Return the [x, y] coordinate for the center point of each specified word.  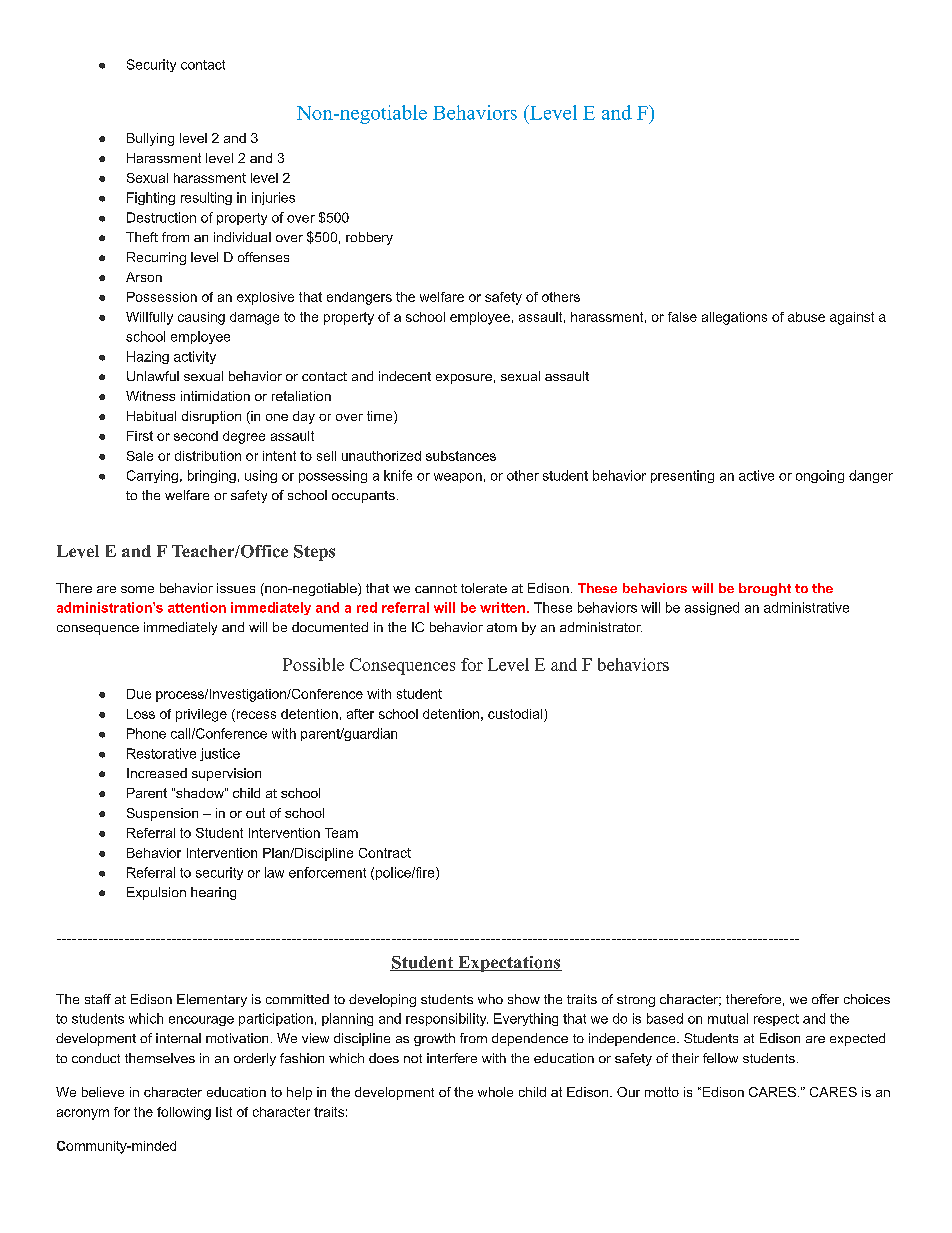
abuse [806, 317]
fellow [720, 1058]
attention [197, 607]
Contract [385, 853]
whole [495, 1092]
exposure [464, 379]
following [184, 1113]
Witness [150, 396]
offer [825, 999]
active [756, 475]
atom [502, 627]
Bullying [150, 139]
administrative [806, 607]
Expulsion [156, 893]
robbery [369, 238]
